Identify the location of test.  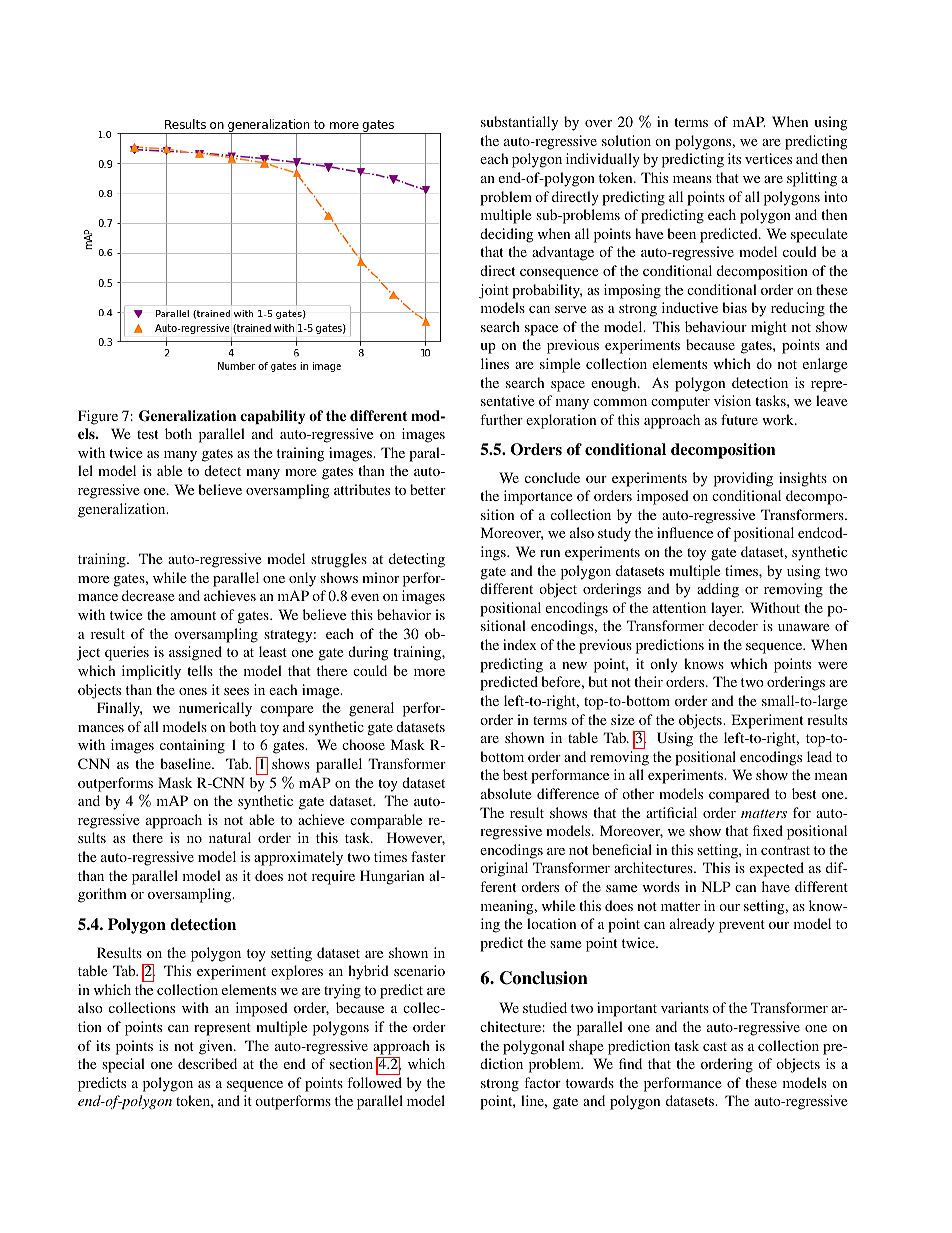
(147, 434).
